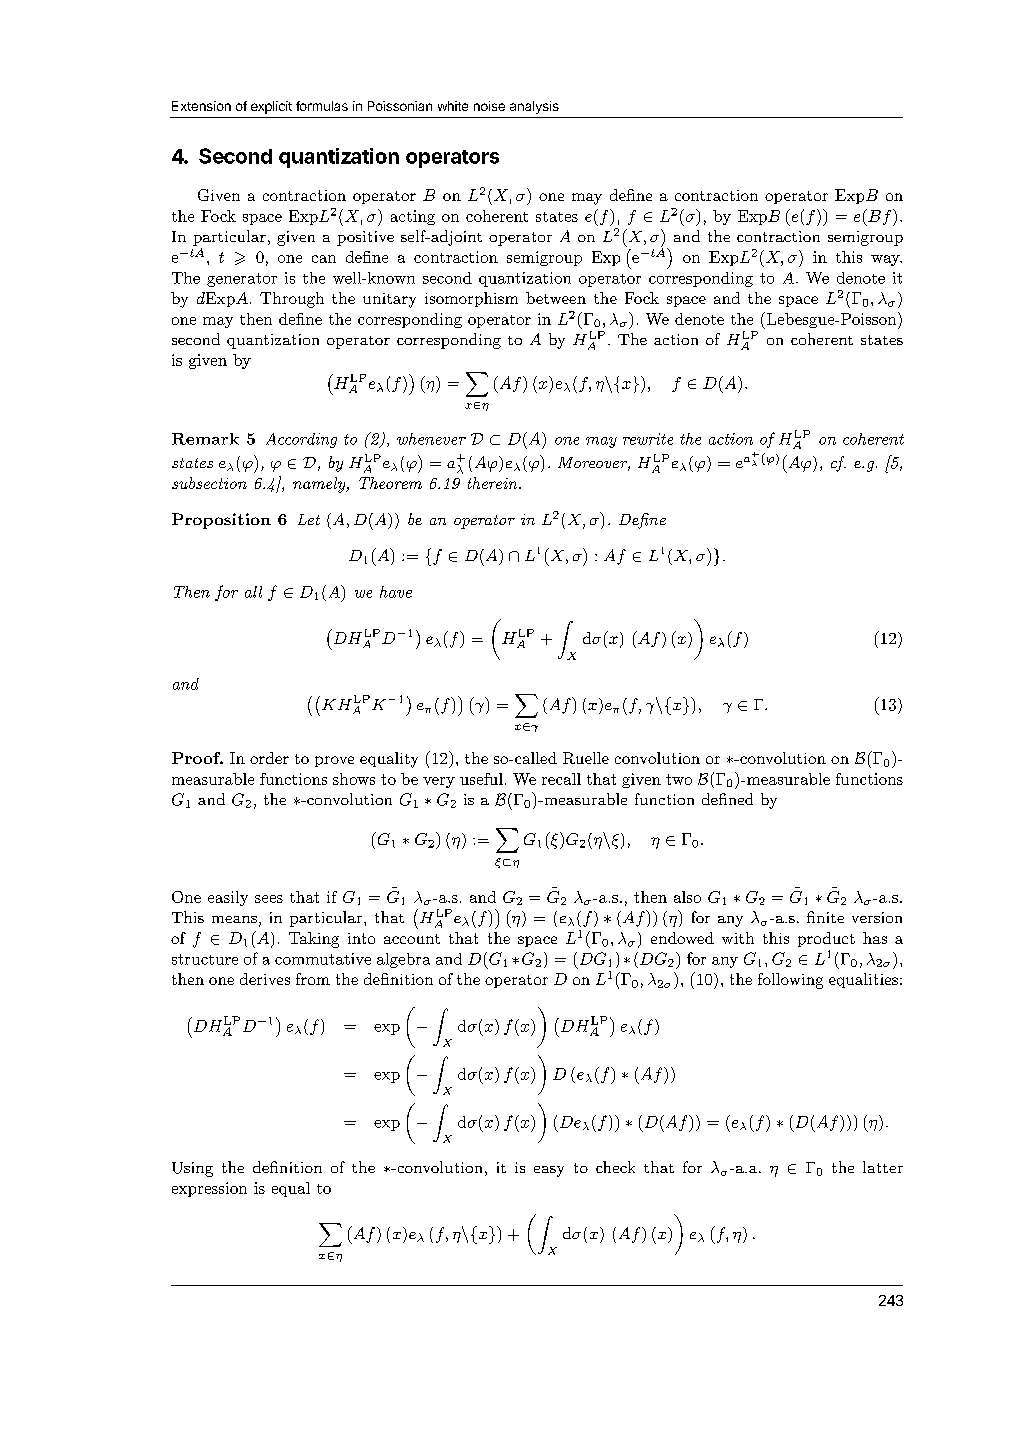 The image size is (1025, 1450). I want to click on whenever, so click(431, 439).
